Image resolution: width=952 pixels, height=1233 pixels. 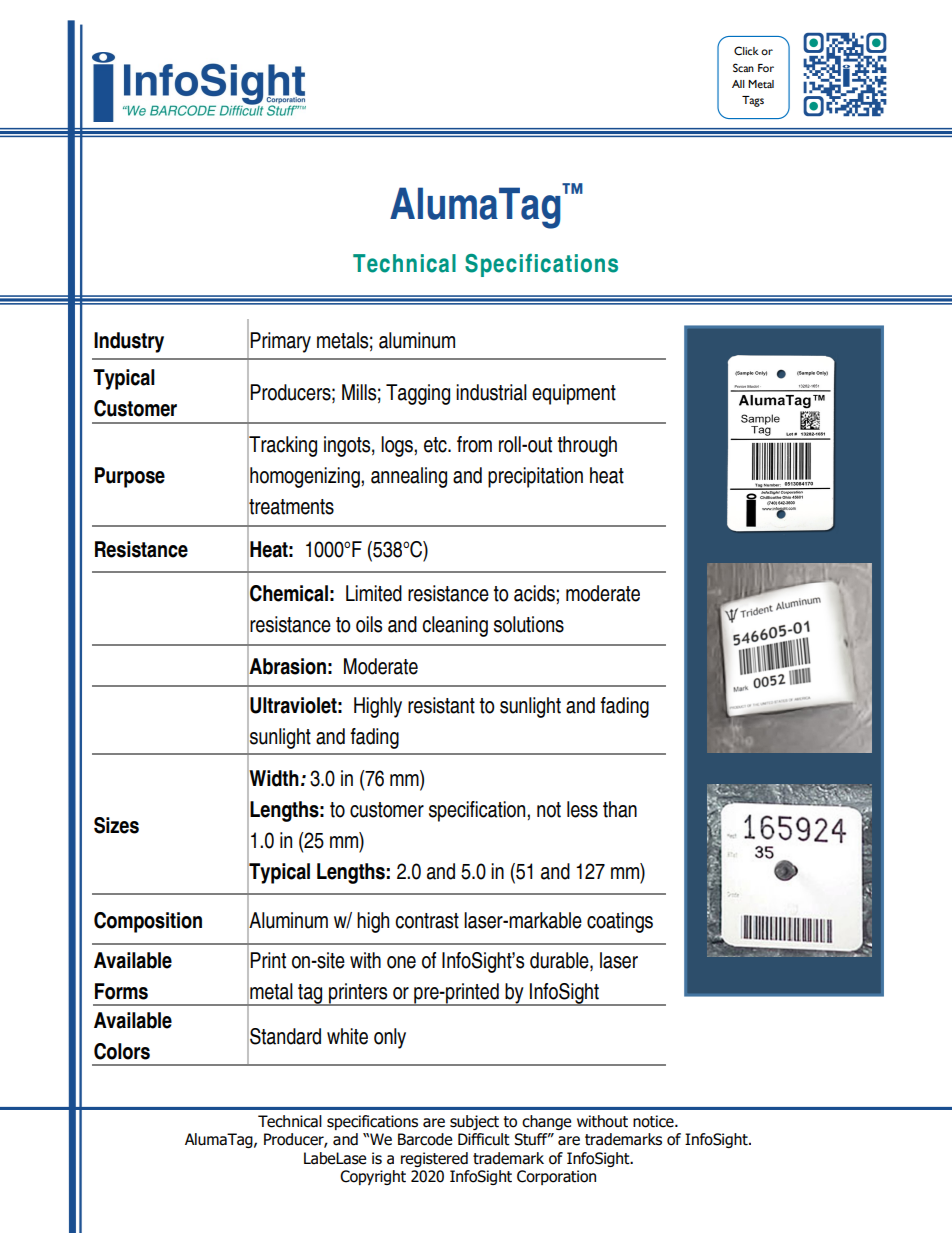 I want to click on notice, so click(x=654, y=1121).
